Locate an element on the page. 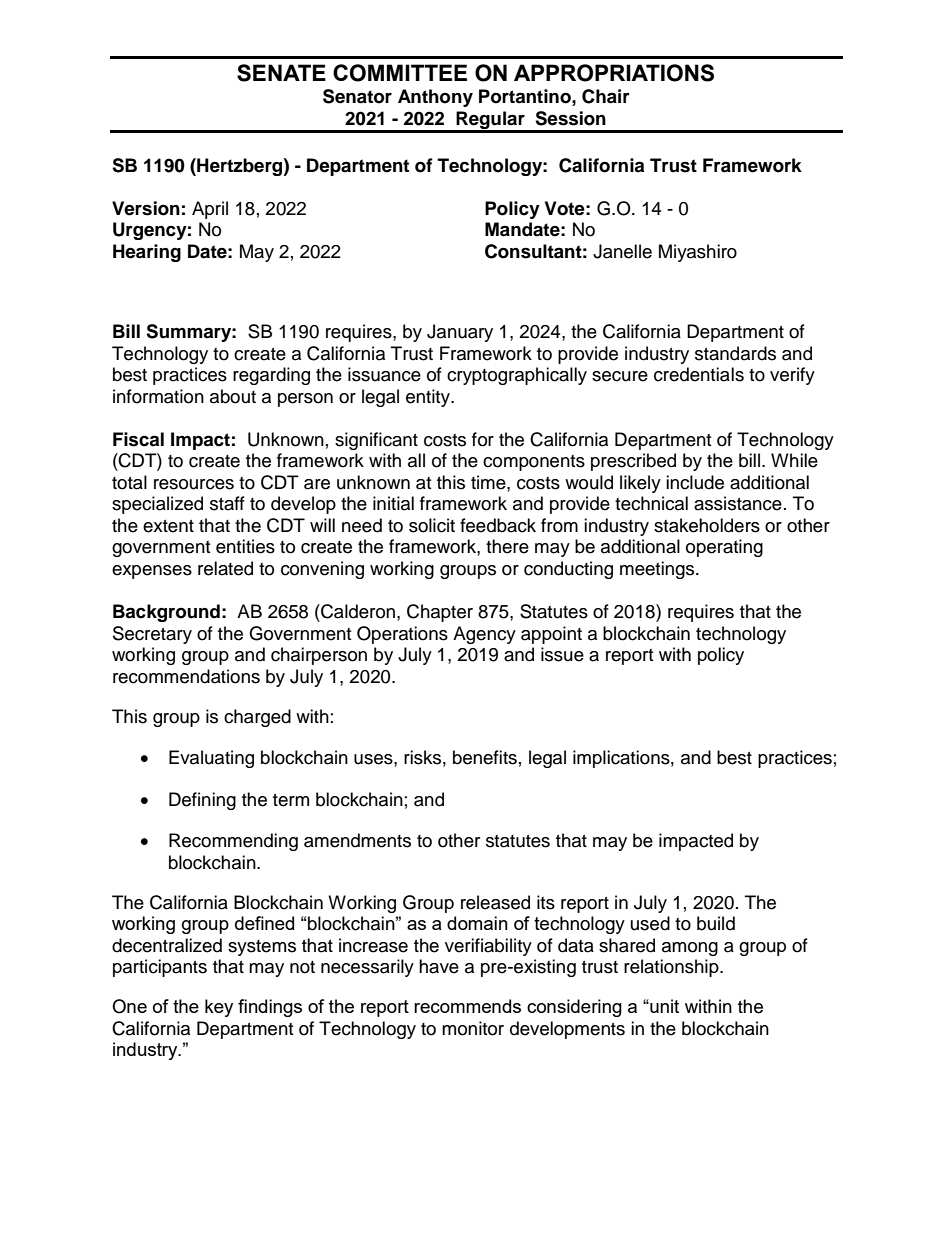  APPROPRIATIONS is located at coordinates (614, 73).
